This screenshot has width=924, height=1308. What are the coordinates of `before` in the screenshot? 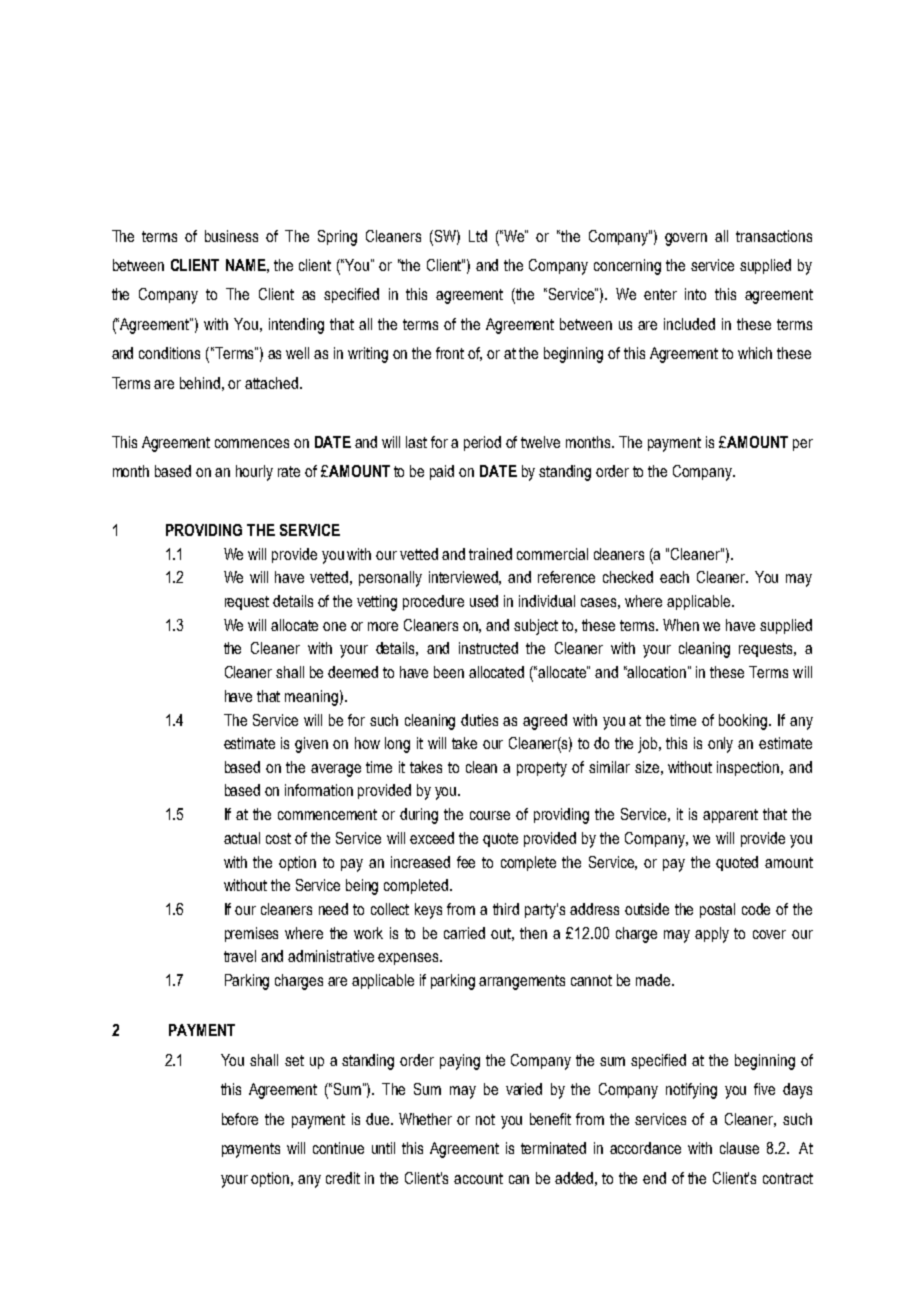 It's located at (240, 1119).
